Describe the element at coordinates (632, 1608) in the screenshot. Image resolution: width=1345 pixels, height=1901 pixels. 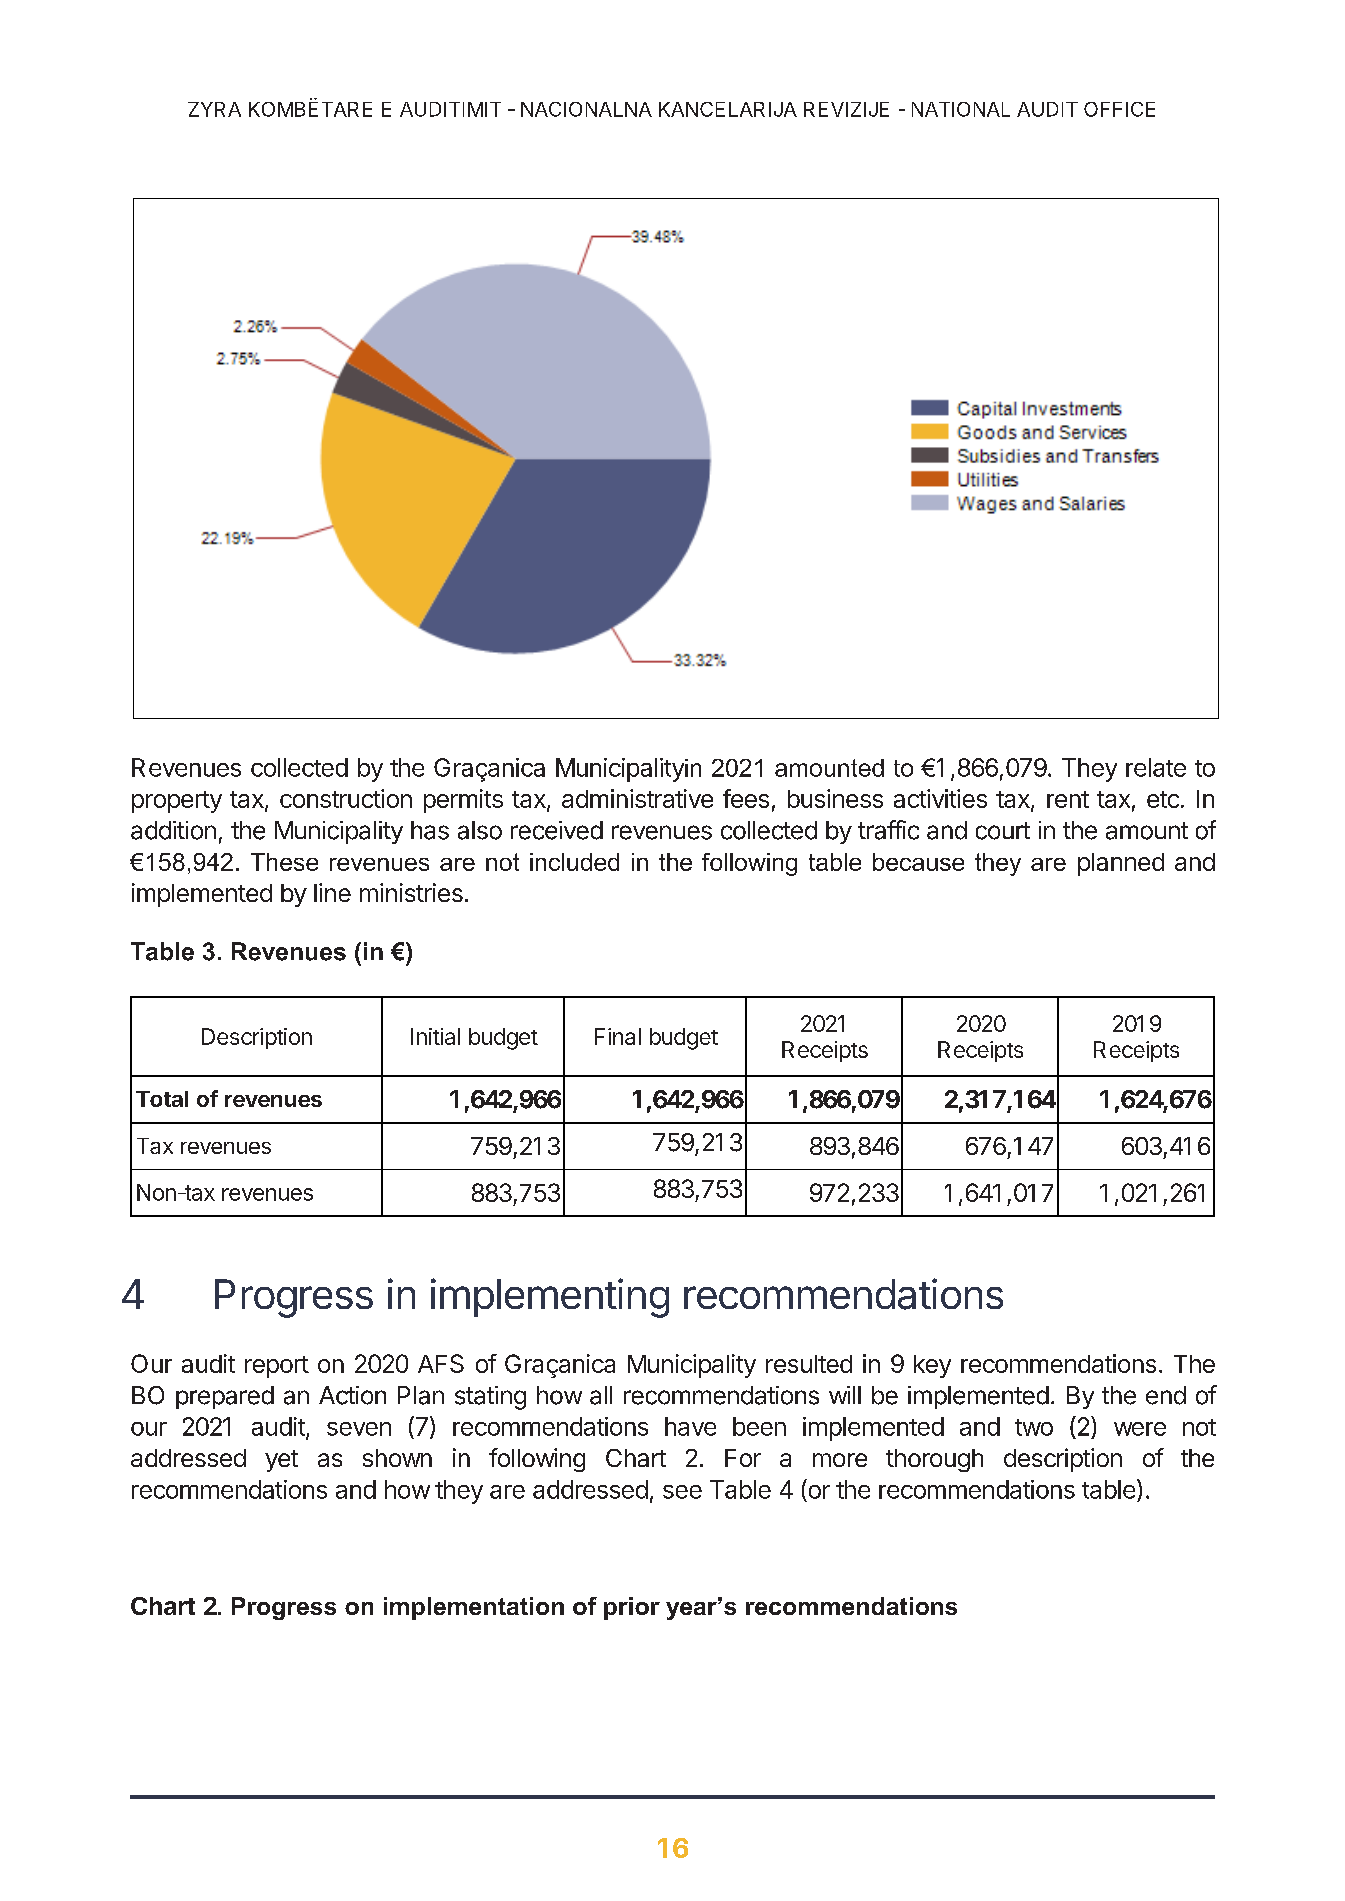
I see `prior` at that location.
